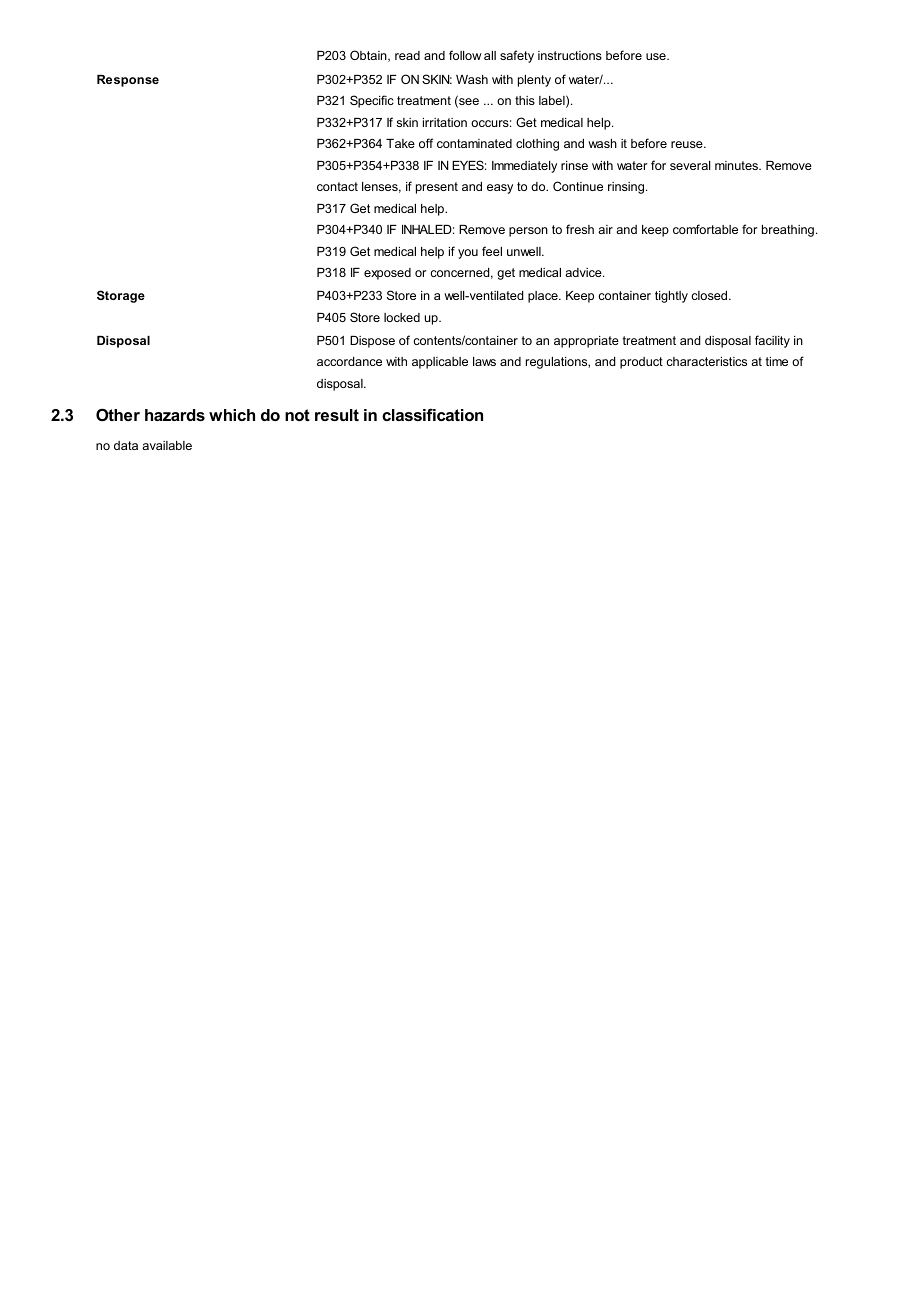 The image size is (924, 1308). I want to click on Storage, so click(121, 296).
